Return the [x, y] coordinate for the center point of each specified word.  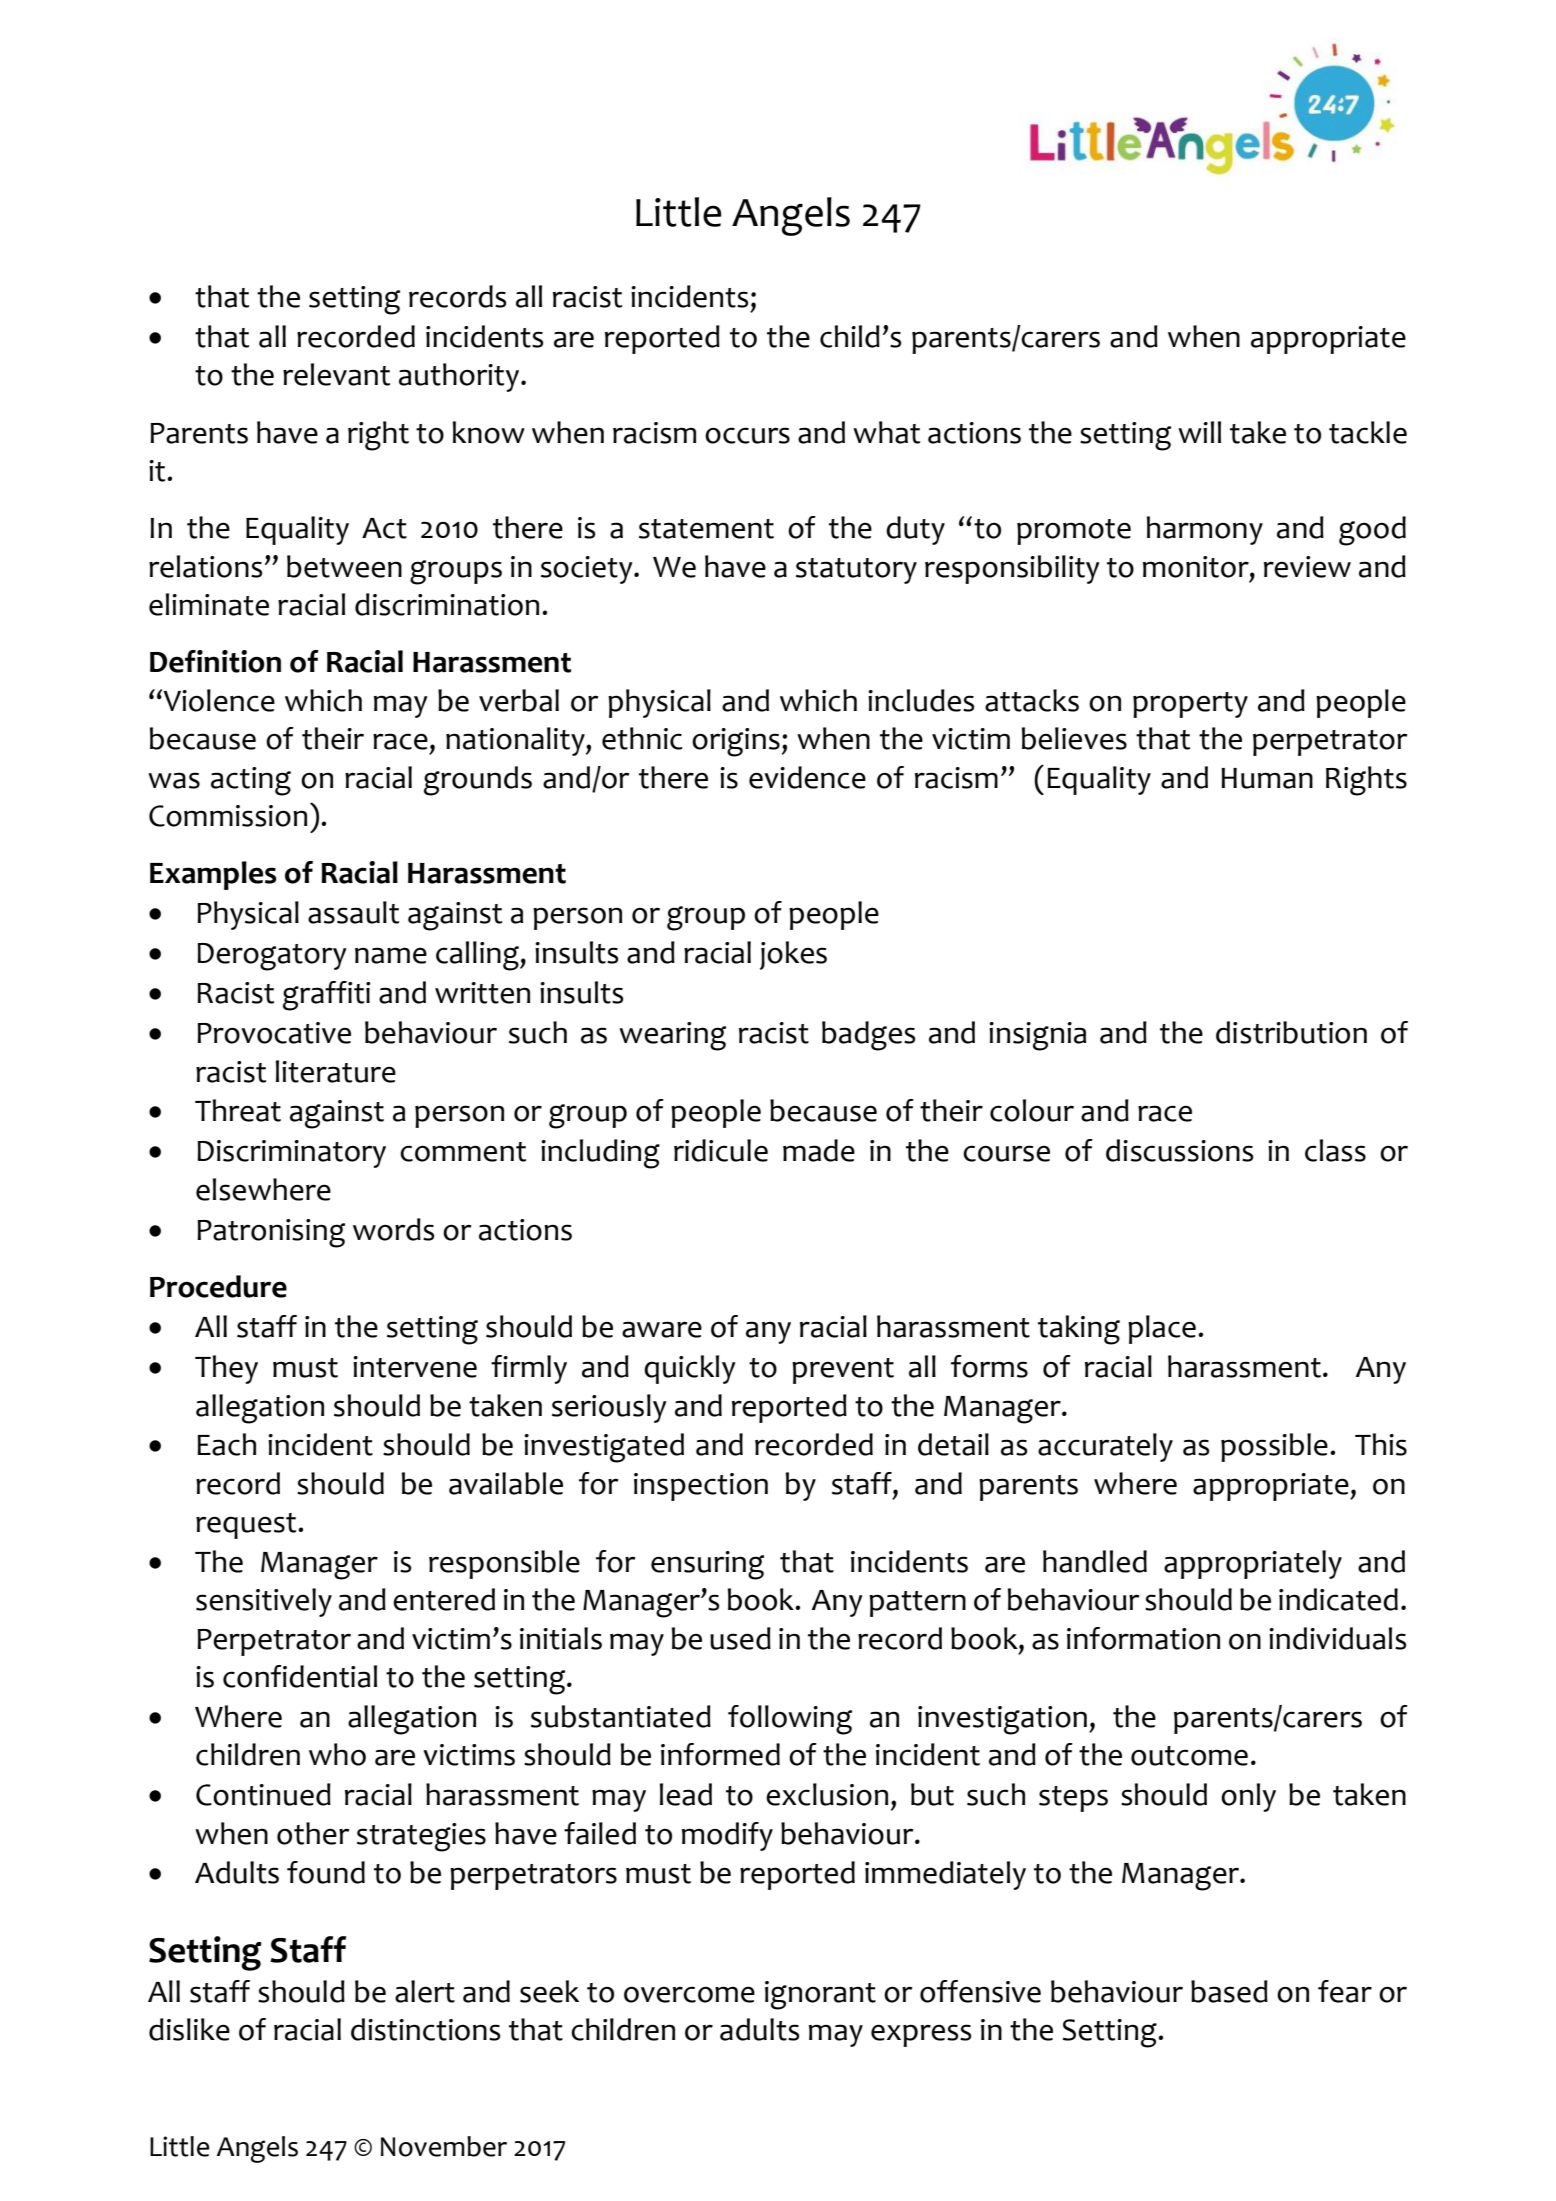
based [1229, 1991]
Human [1267, 778]
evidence [807, 777]
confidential [300, 1676]
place [1162, 1329]
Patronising [271, 1233]
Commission [228, 816]
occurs [747, 435]
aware [662, 1329]
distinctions [425, 2029]
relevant [336, 374]
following [790, 1720]
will [1199, 432]
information [1143, 1638]
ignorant [820, 1995]
